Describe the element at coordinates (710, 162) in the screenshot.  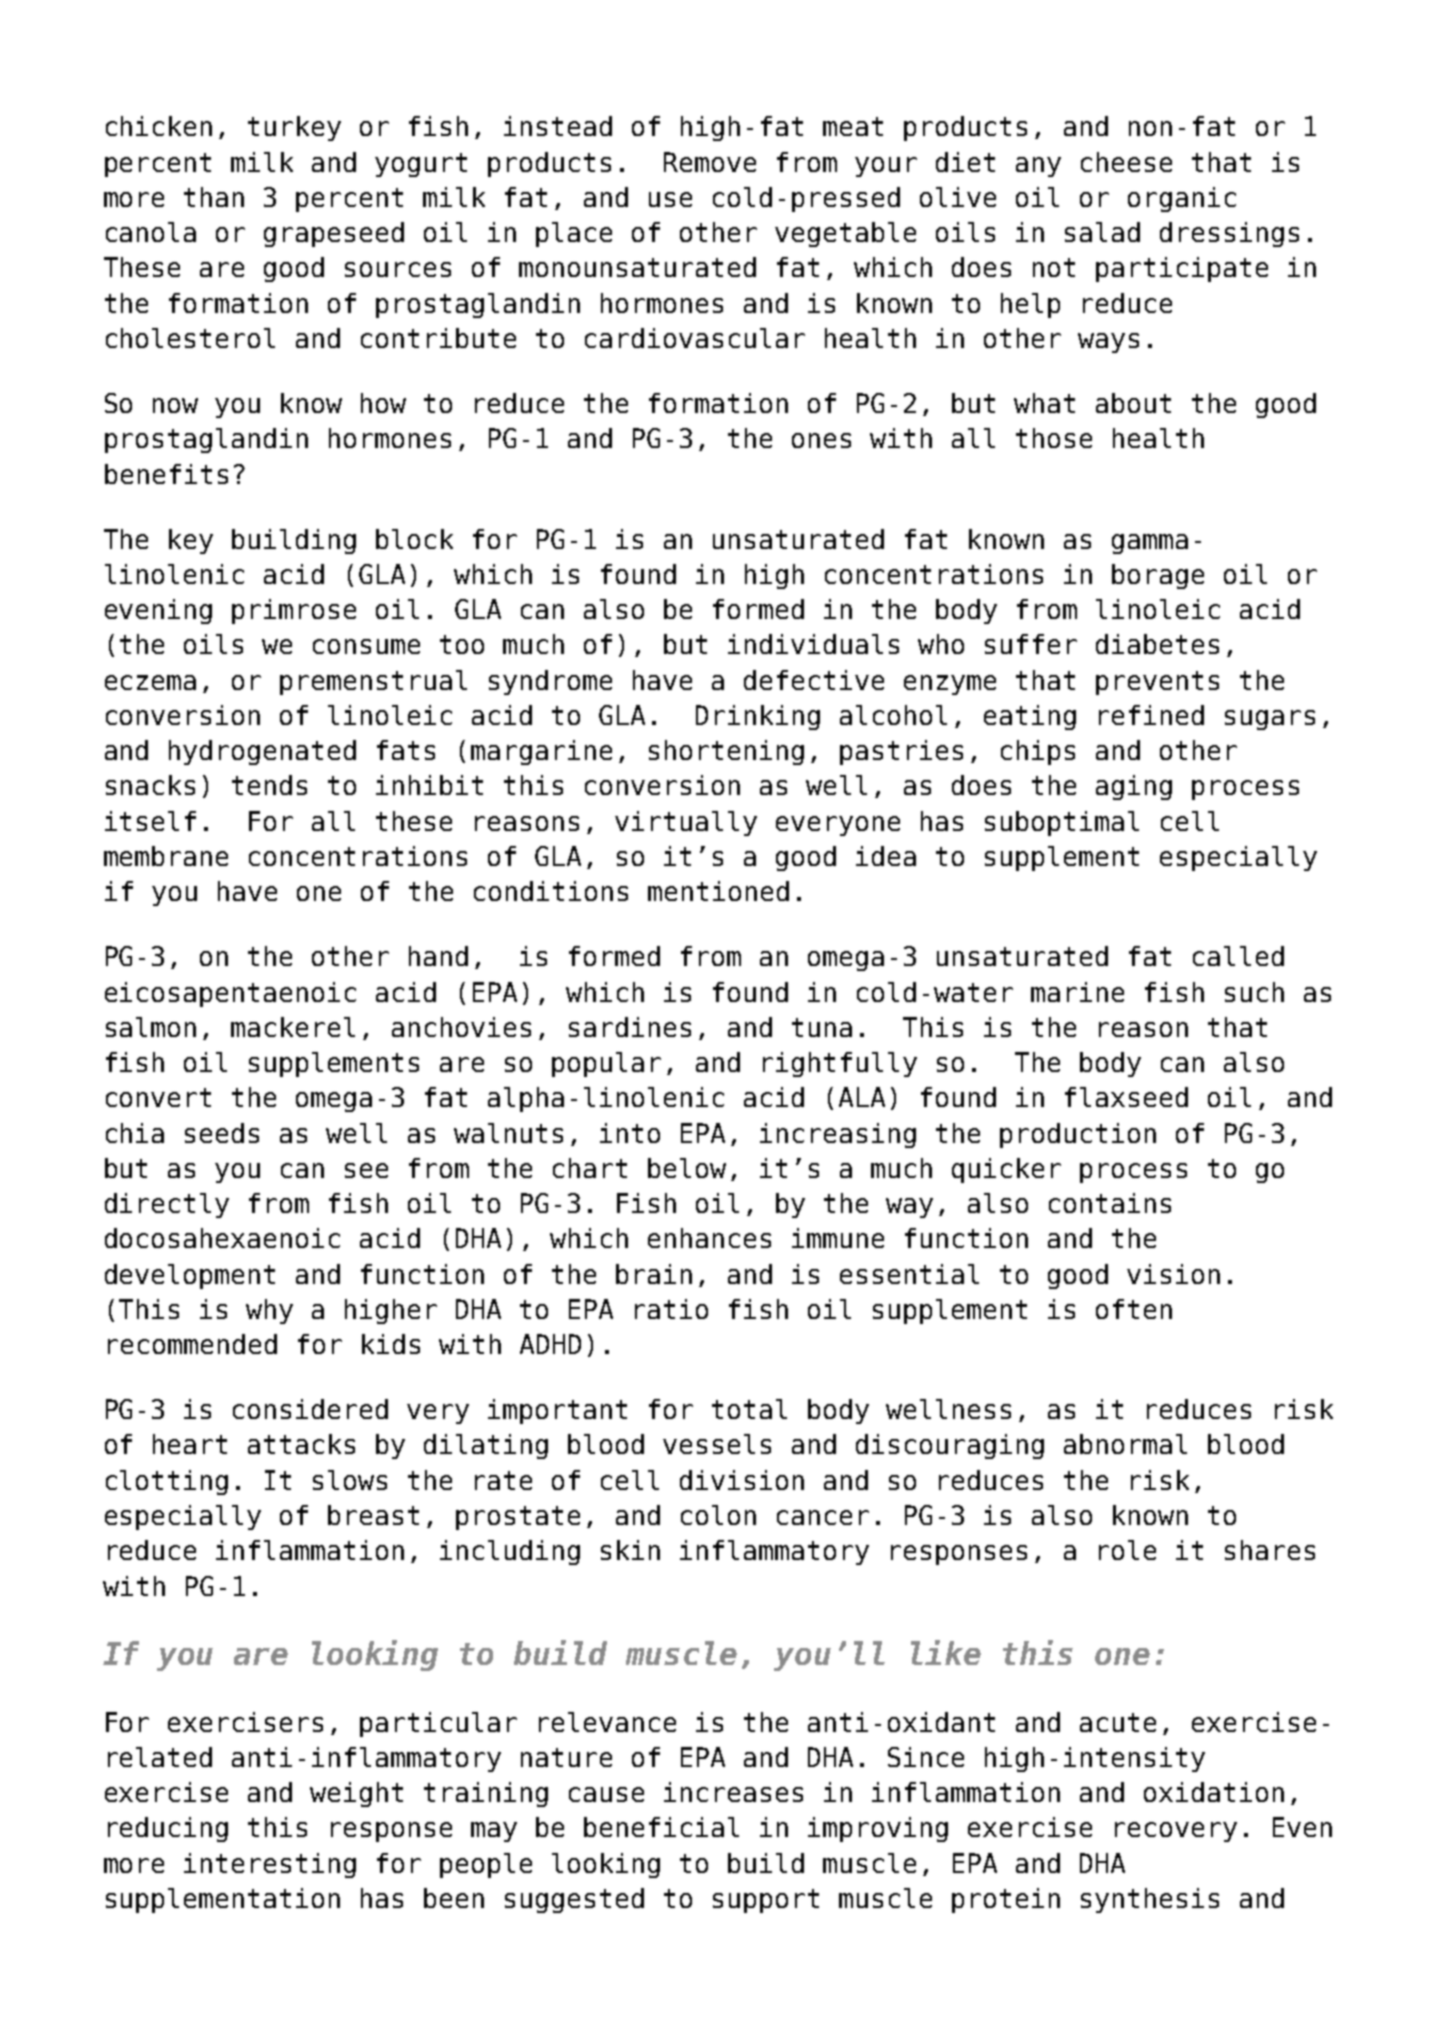
I see `Remove` at that location.
